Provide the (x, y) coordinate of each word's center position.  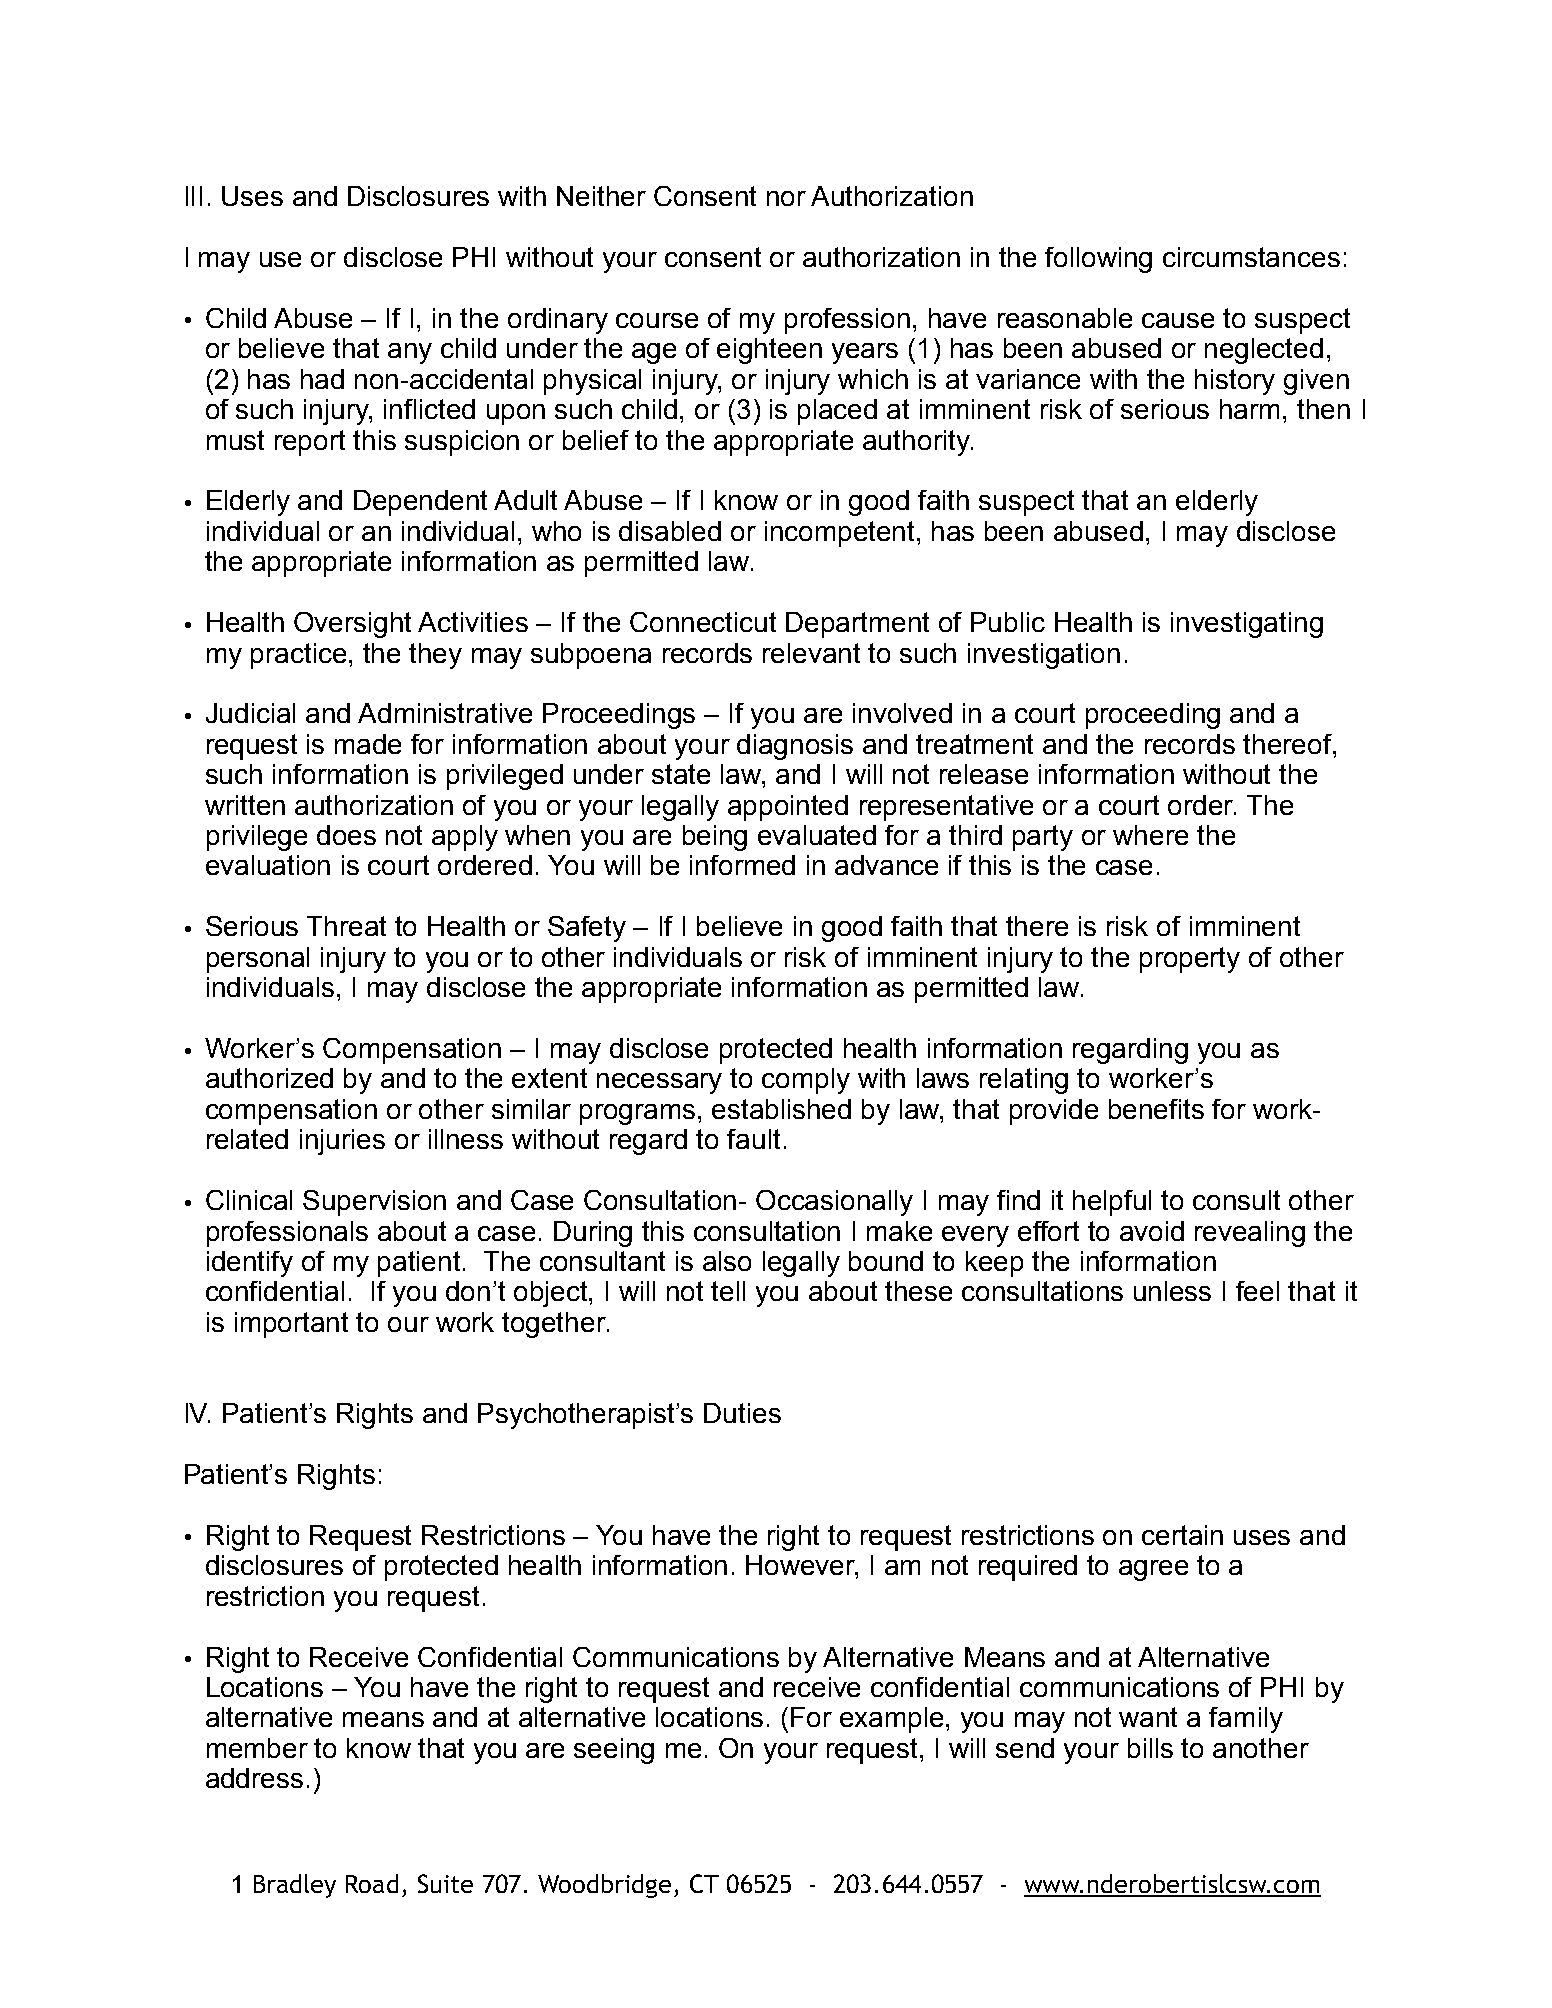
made (368, 744)
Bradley (295, 1886)
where (1150, 835)
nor (786, 198)
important (291, 1325)
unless (1172, 1291)
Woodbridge (604, 1886)
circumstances (1251, 257)
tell (728, 1291)
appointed (788, 808)
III (194, 196)
